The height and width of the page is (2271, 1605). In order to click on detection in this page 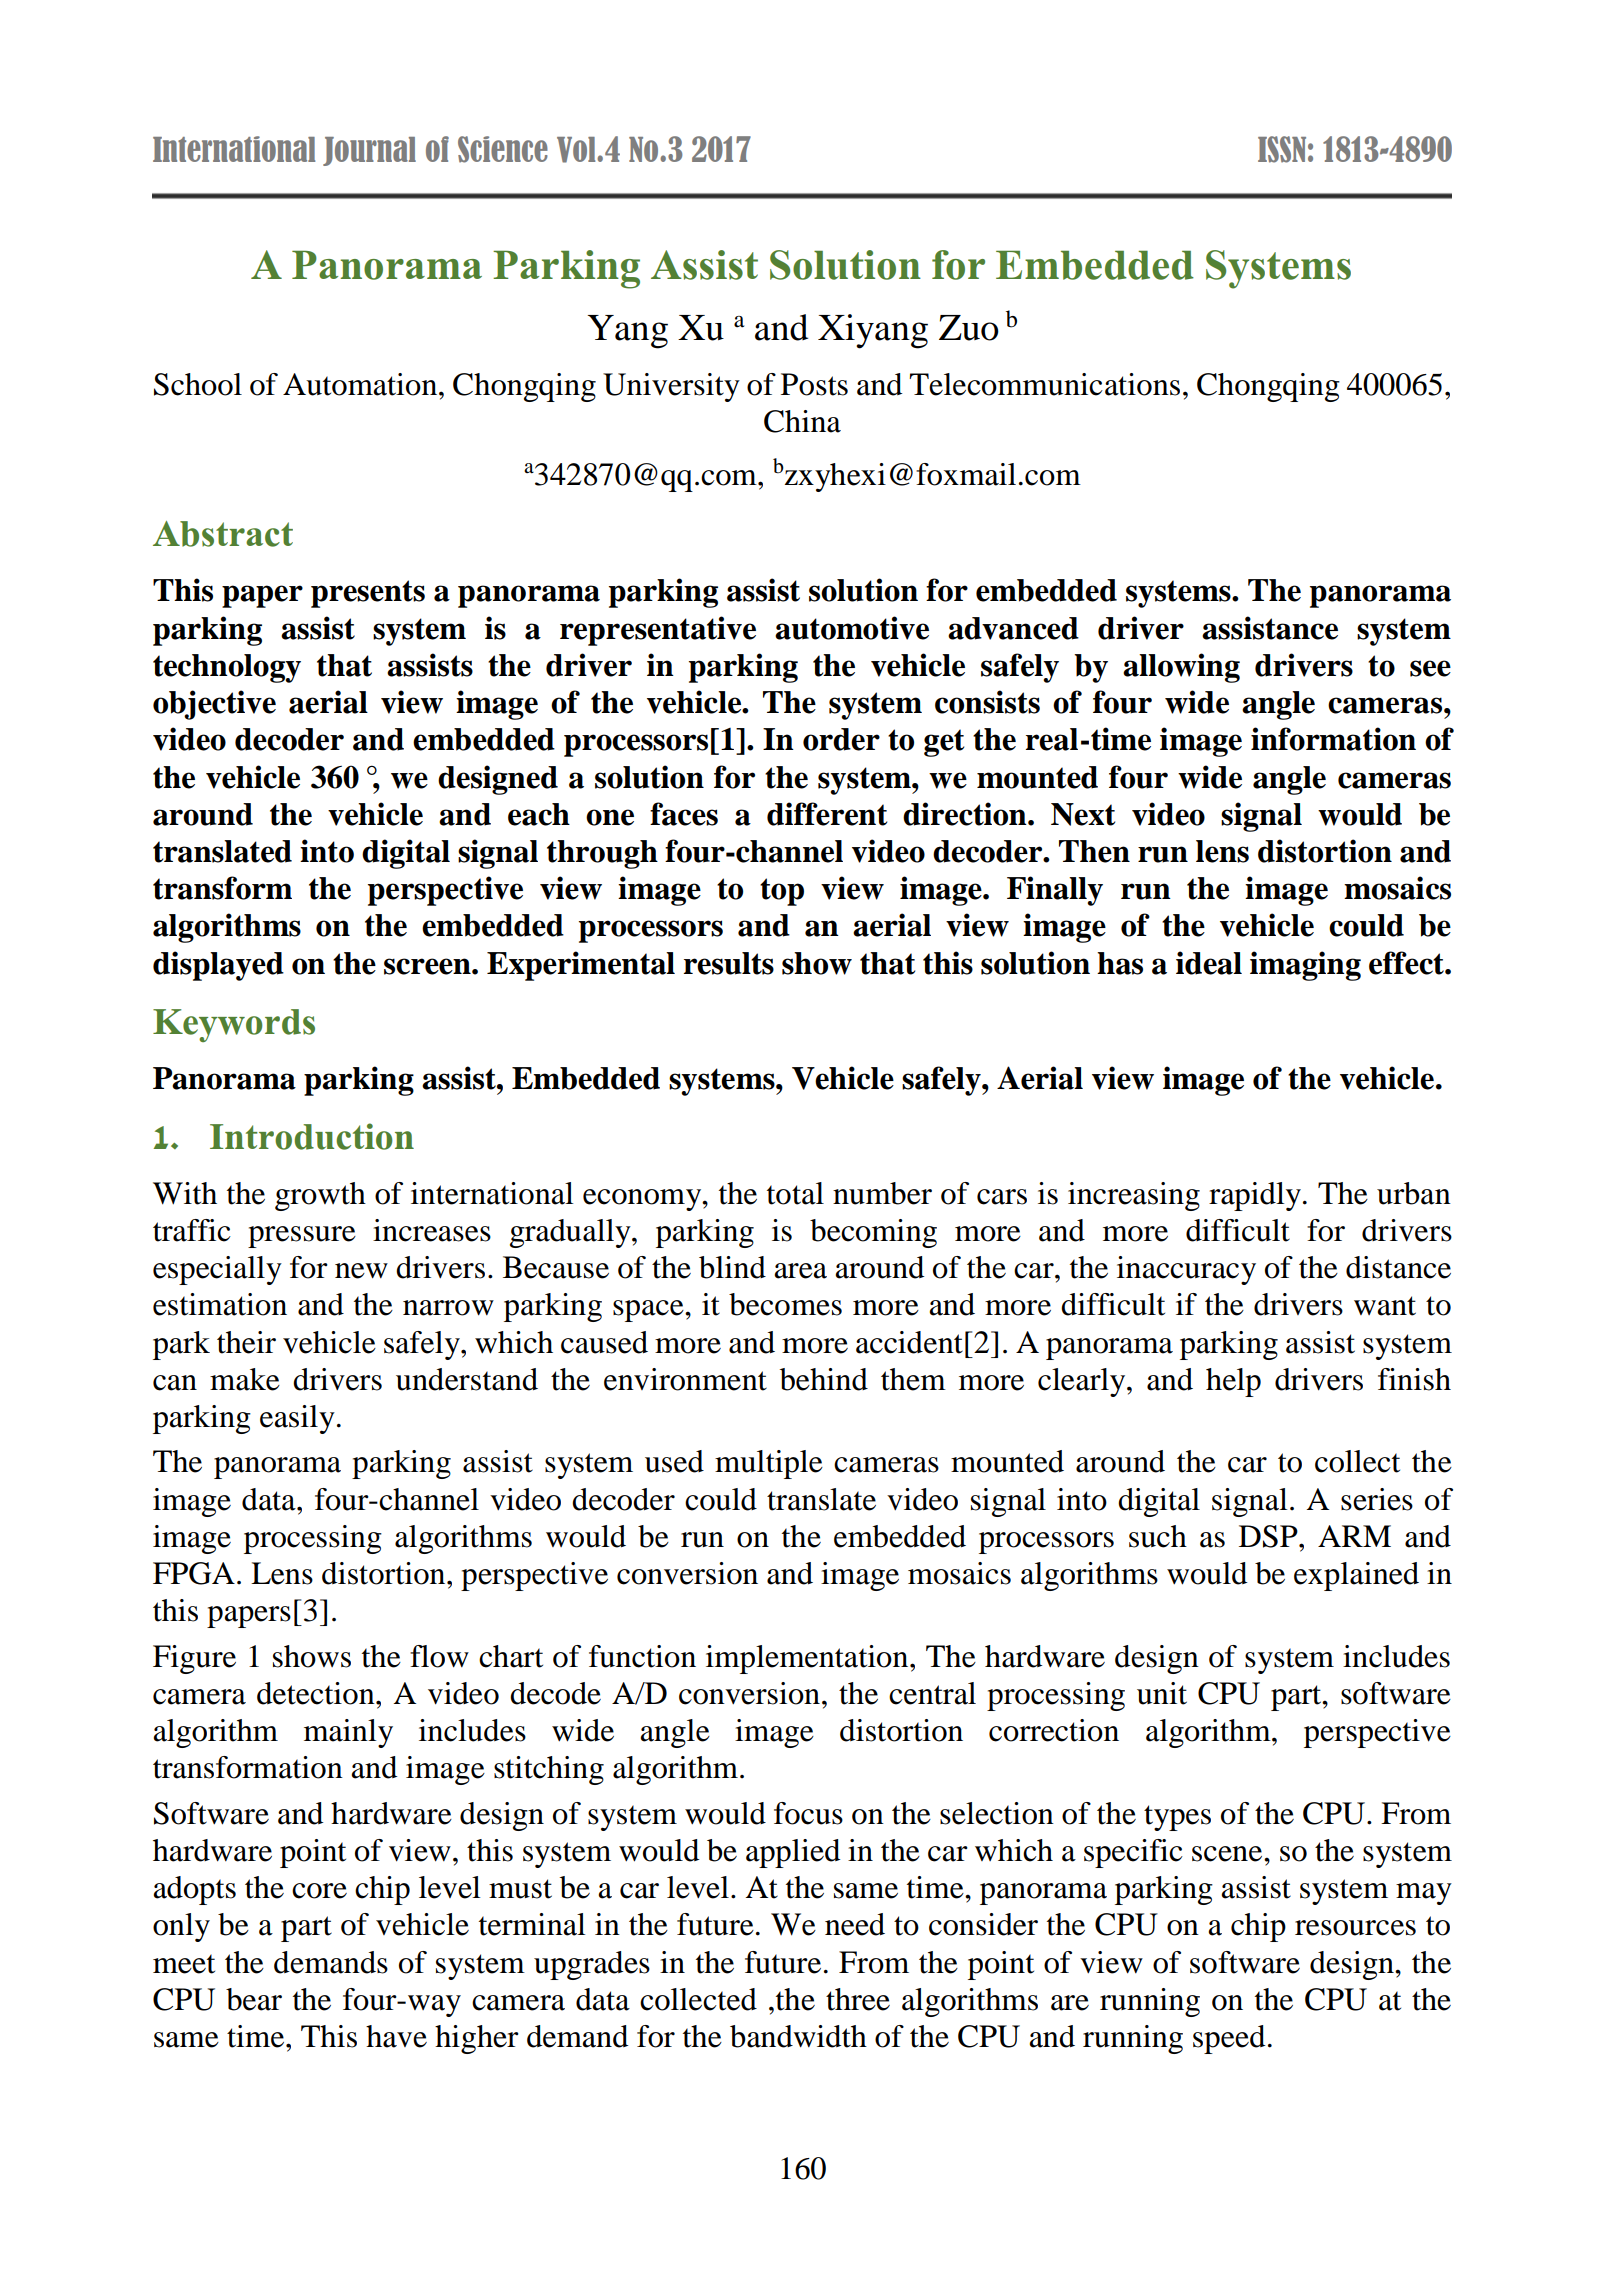, I will do `click(317, 1693)`.
